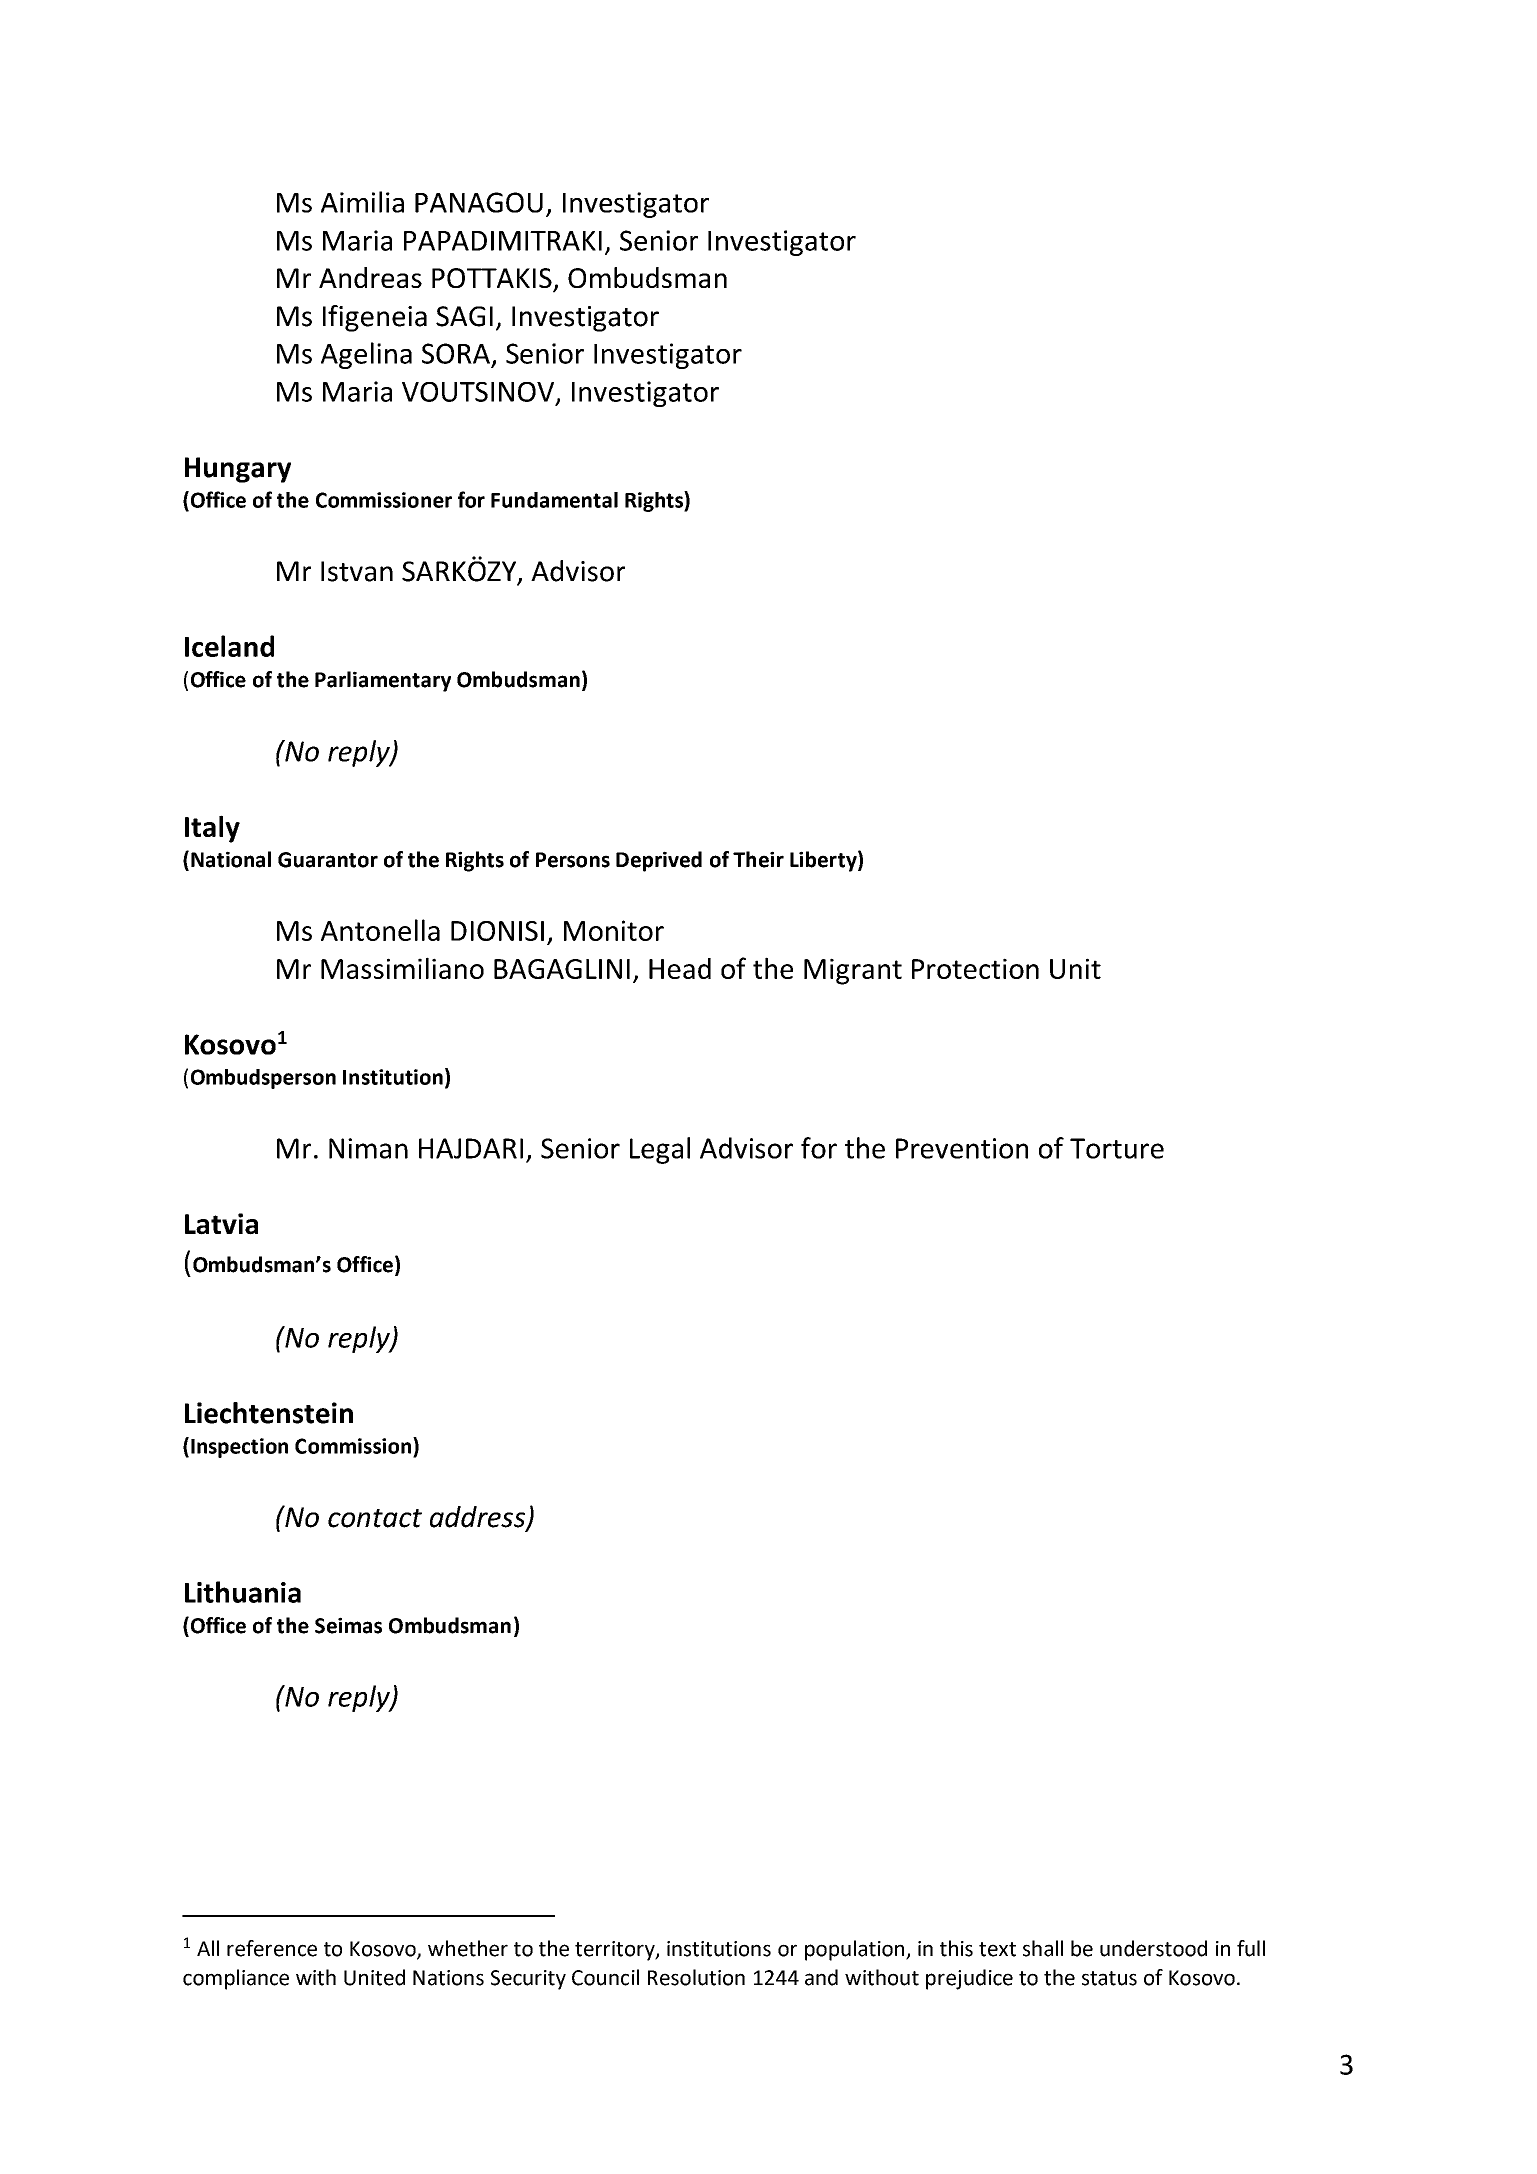 Image resolution: width=1537 pixels, height=2174 pixels. I want to click on SORA, so click(456, 353).
